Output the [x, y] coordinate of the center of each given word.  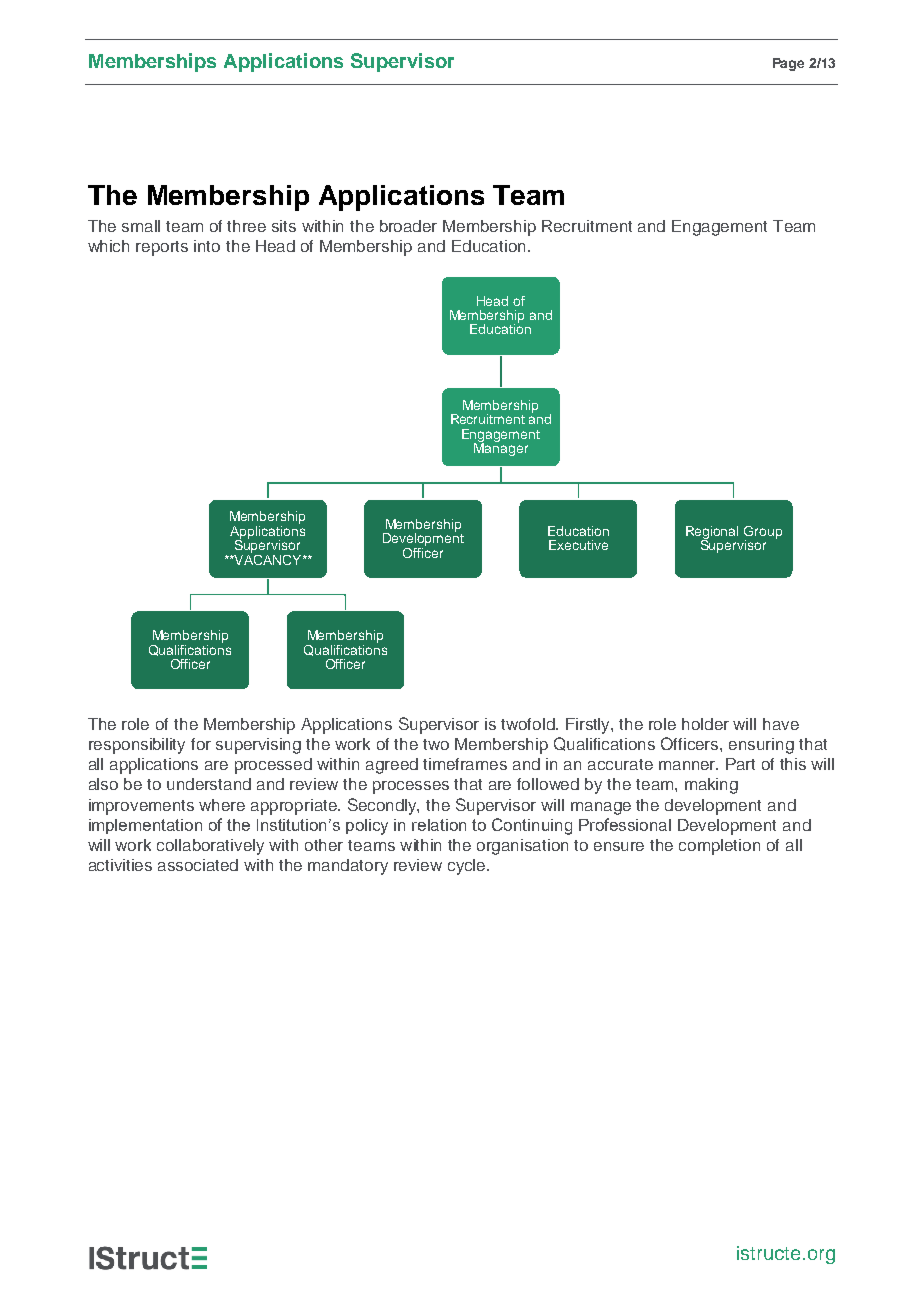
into [207, 246]
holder [705, 724]
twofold [529, 724]
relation [439, 825]
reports [162, 248]
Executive [578, 545]
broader [408, 226]
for [201, 744]
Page [788, 64]
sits [284, 226]
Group [763, 533]
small [141, 226]
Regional [712, 533]
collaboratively [210, 847]
